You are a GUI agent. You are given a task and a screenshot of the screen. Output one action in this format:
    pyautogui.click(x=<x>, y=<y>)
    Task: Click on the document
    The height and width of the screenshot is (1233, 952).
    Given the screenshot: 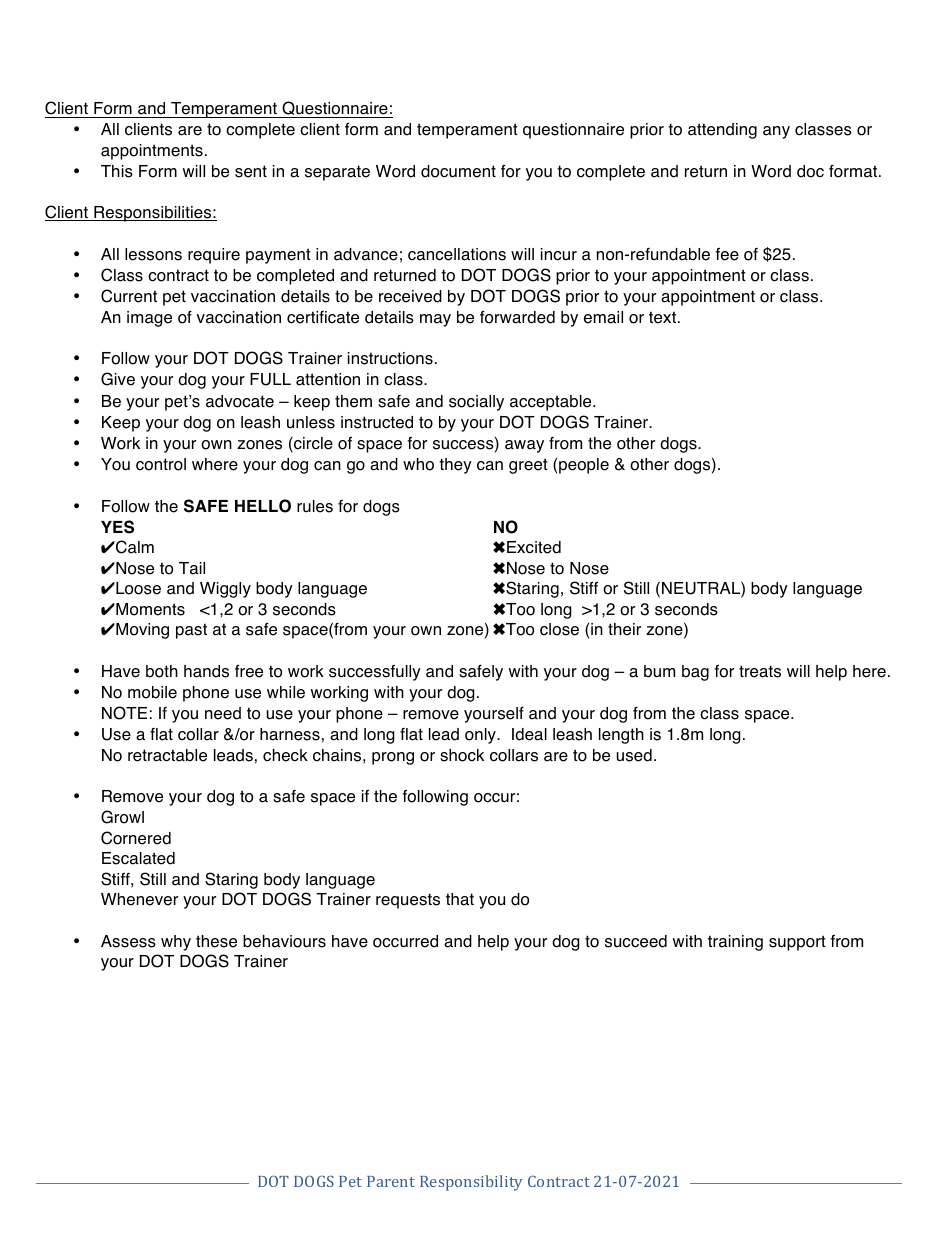 What is the action you would take?
    pyautogui.click(x=458, y=171)
